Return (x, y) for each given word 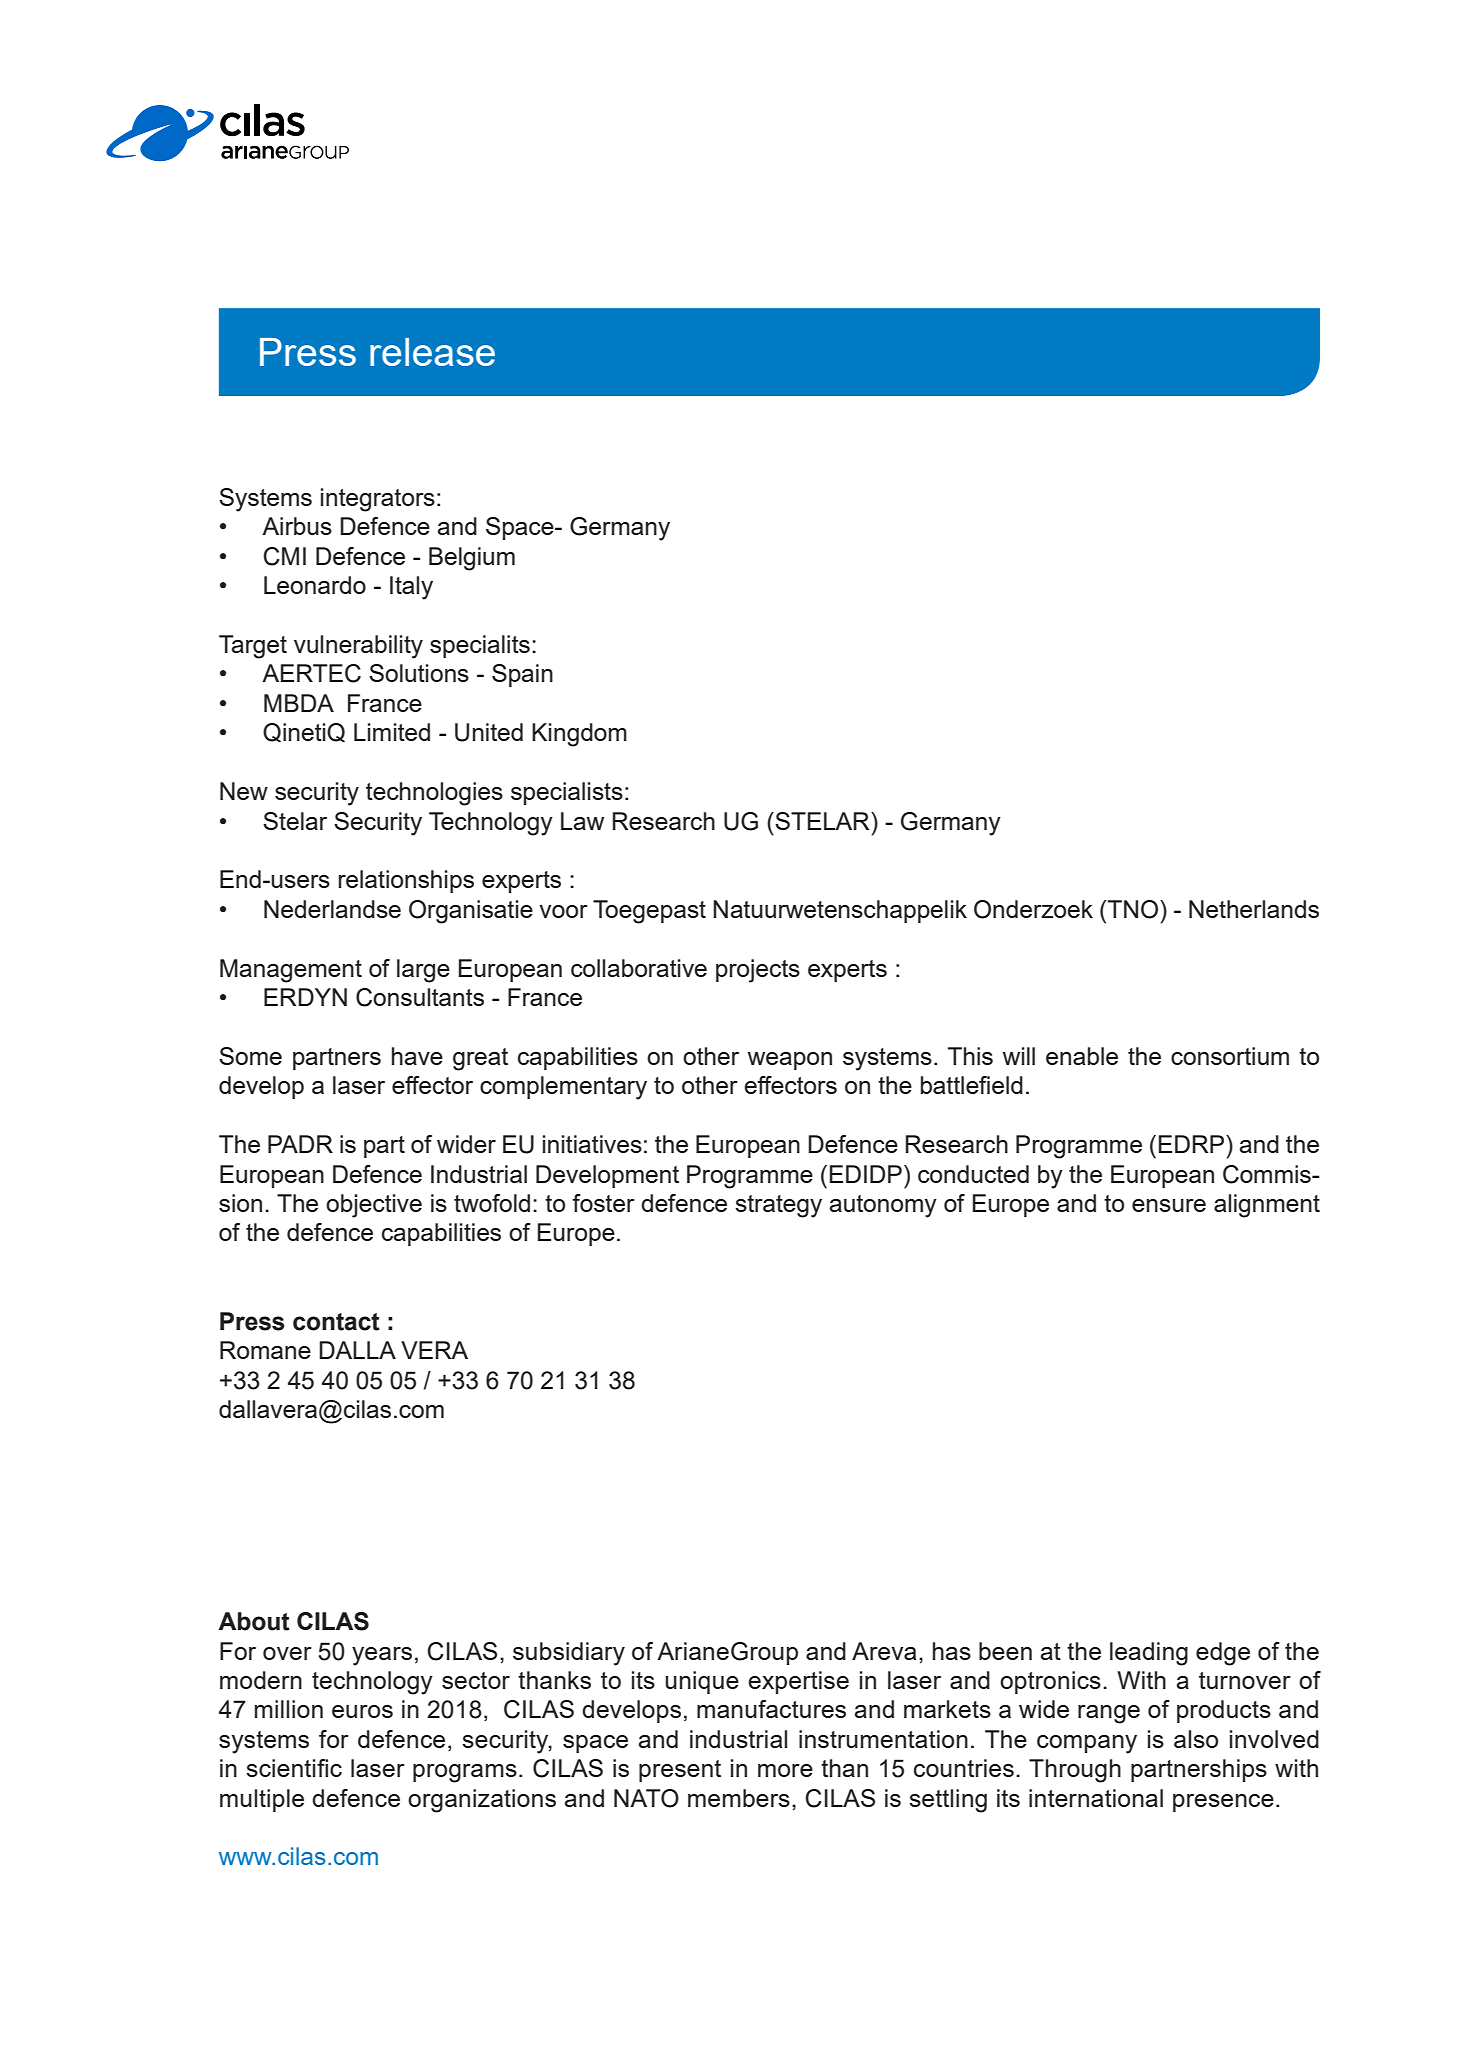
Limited (392, 732)
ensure (1169, 1205)
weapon (789, 1061)
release (432, 352)
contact (336, 1322)
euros (362, 1711)
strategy (778, 1206)
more (785, 1770)
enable (1082, 1056)
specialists (567, 793)
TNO (1134, 909)
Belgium (472, 559)
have (417, 1056)
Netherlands (1254, 909)
